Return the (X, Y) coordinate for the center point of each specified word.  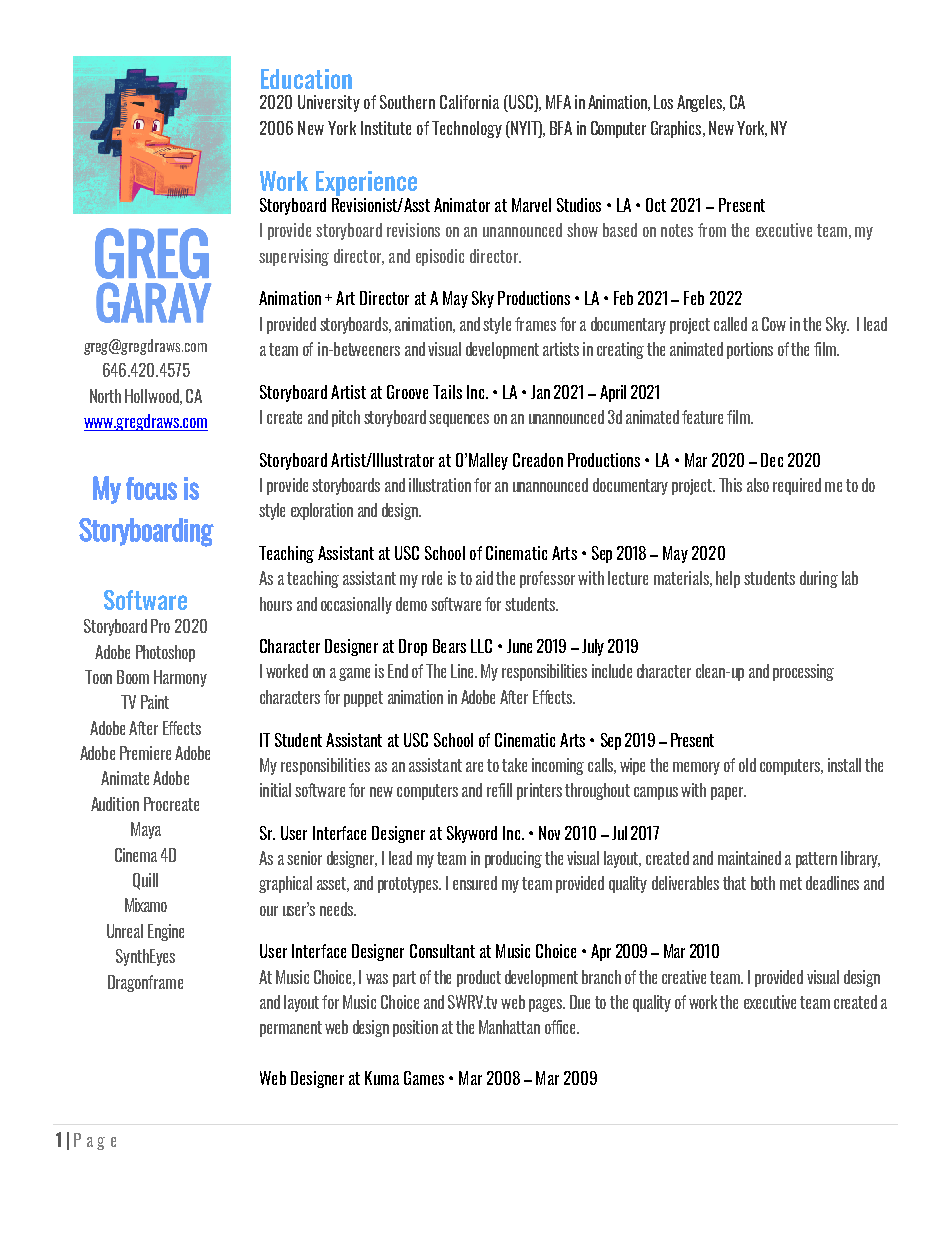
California (469, 102)
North (105, 396)
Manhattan (509, 1027)
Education (306, 79)
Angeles (700, 103)
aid (484, 578)
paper (728, 793)
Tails (447, 392)
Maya (146, 830)
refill (499, 790)
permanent (291, 1029)
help (728, 579)
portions (750, 350)
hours (276, 604)
